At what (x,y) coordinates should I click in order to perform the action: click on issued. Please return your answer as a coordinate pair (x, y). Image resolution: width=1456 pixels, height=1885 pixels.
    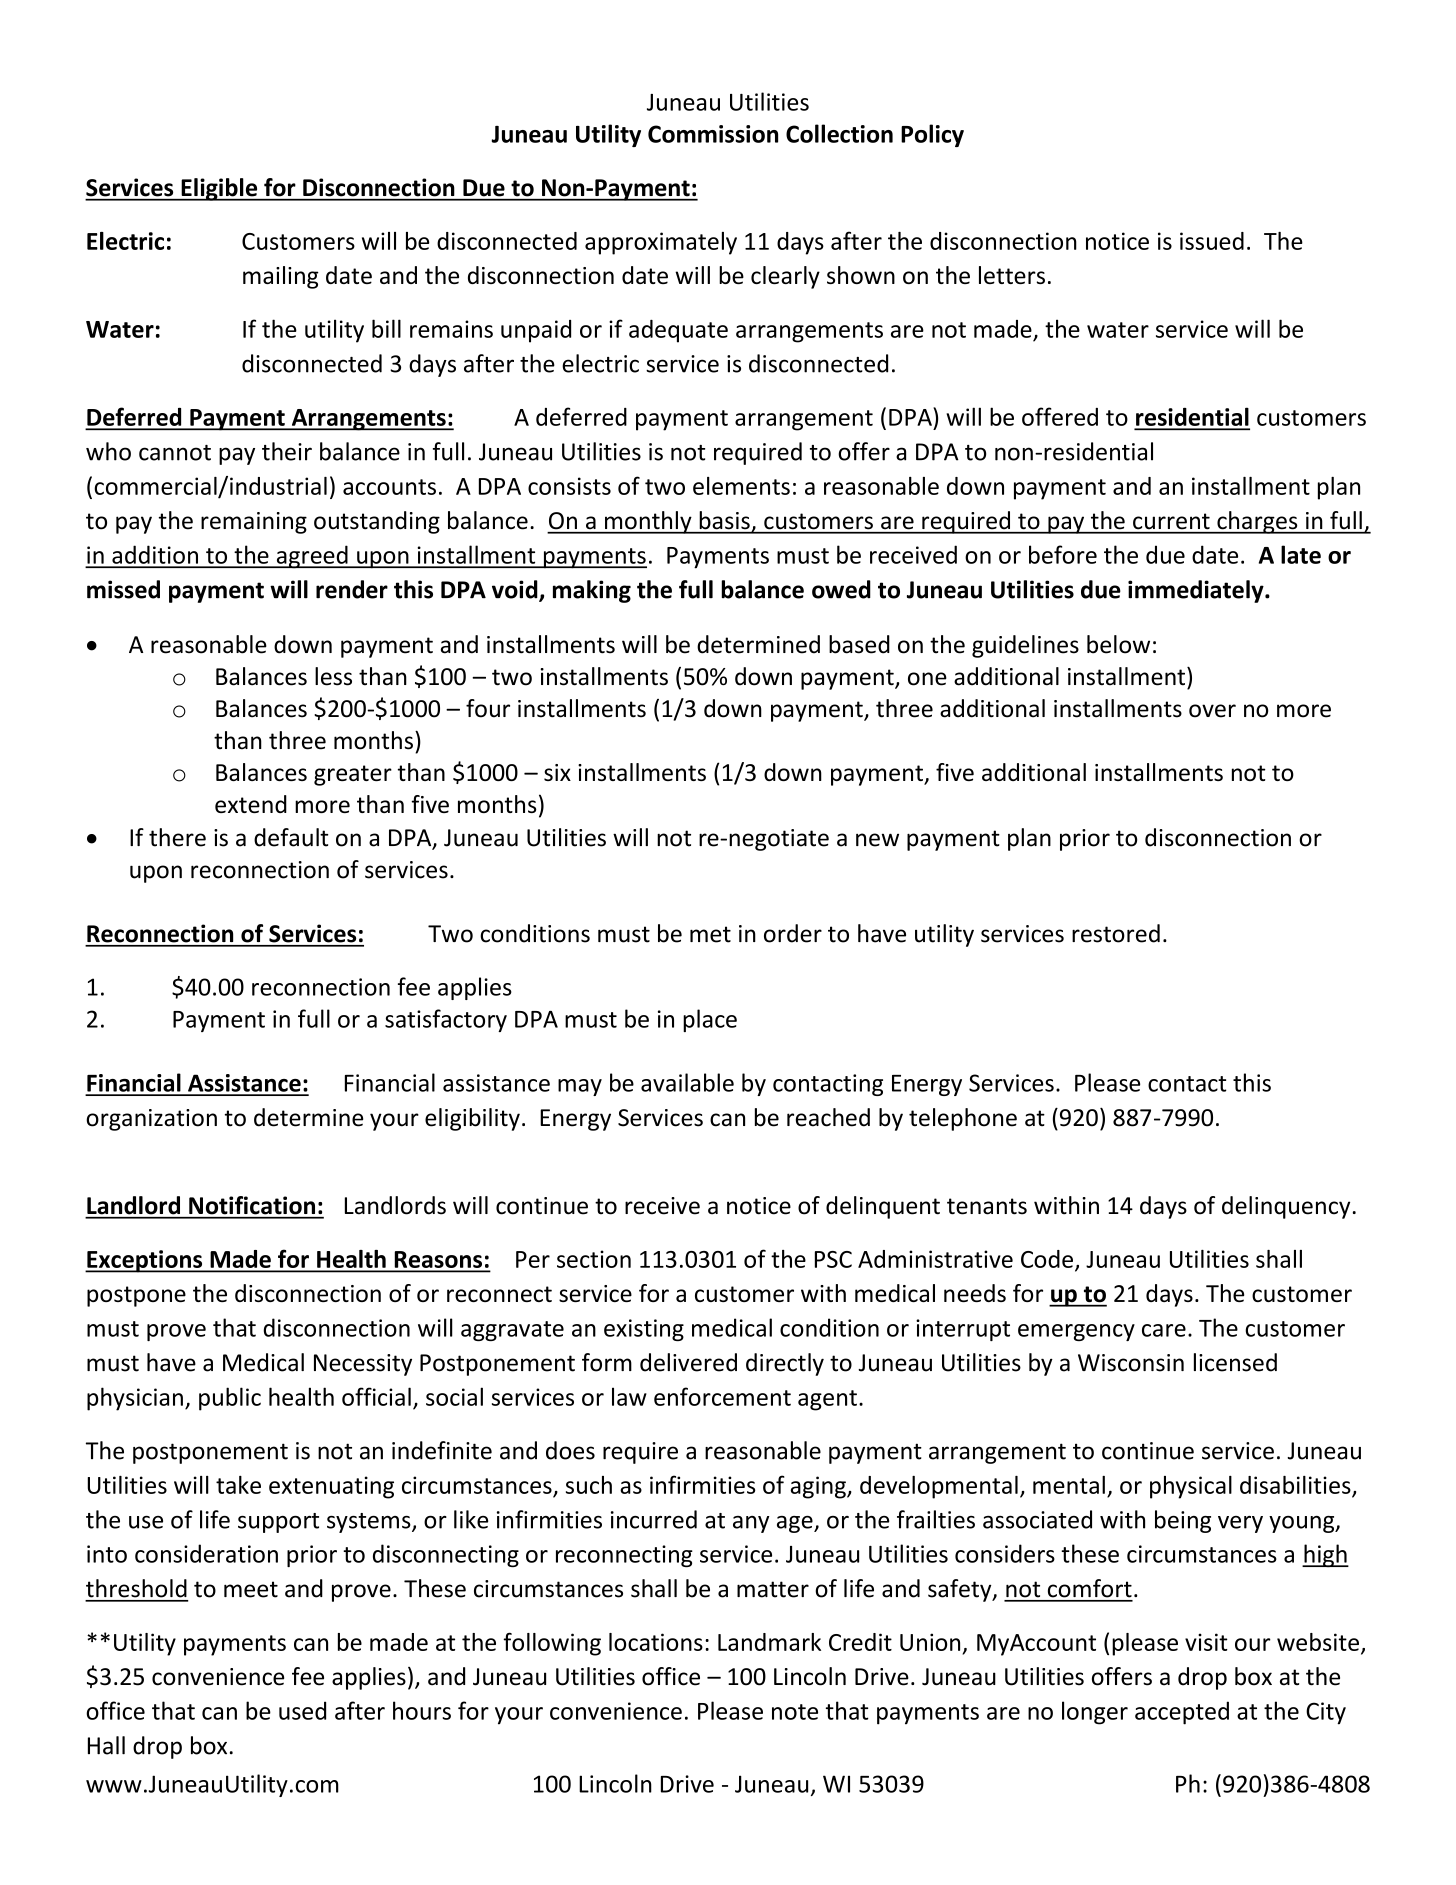
    Looking at the image, I should click on (1212, 241).
